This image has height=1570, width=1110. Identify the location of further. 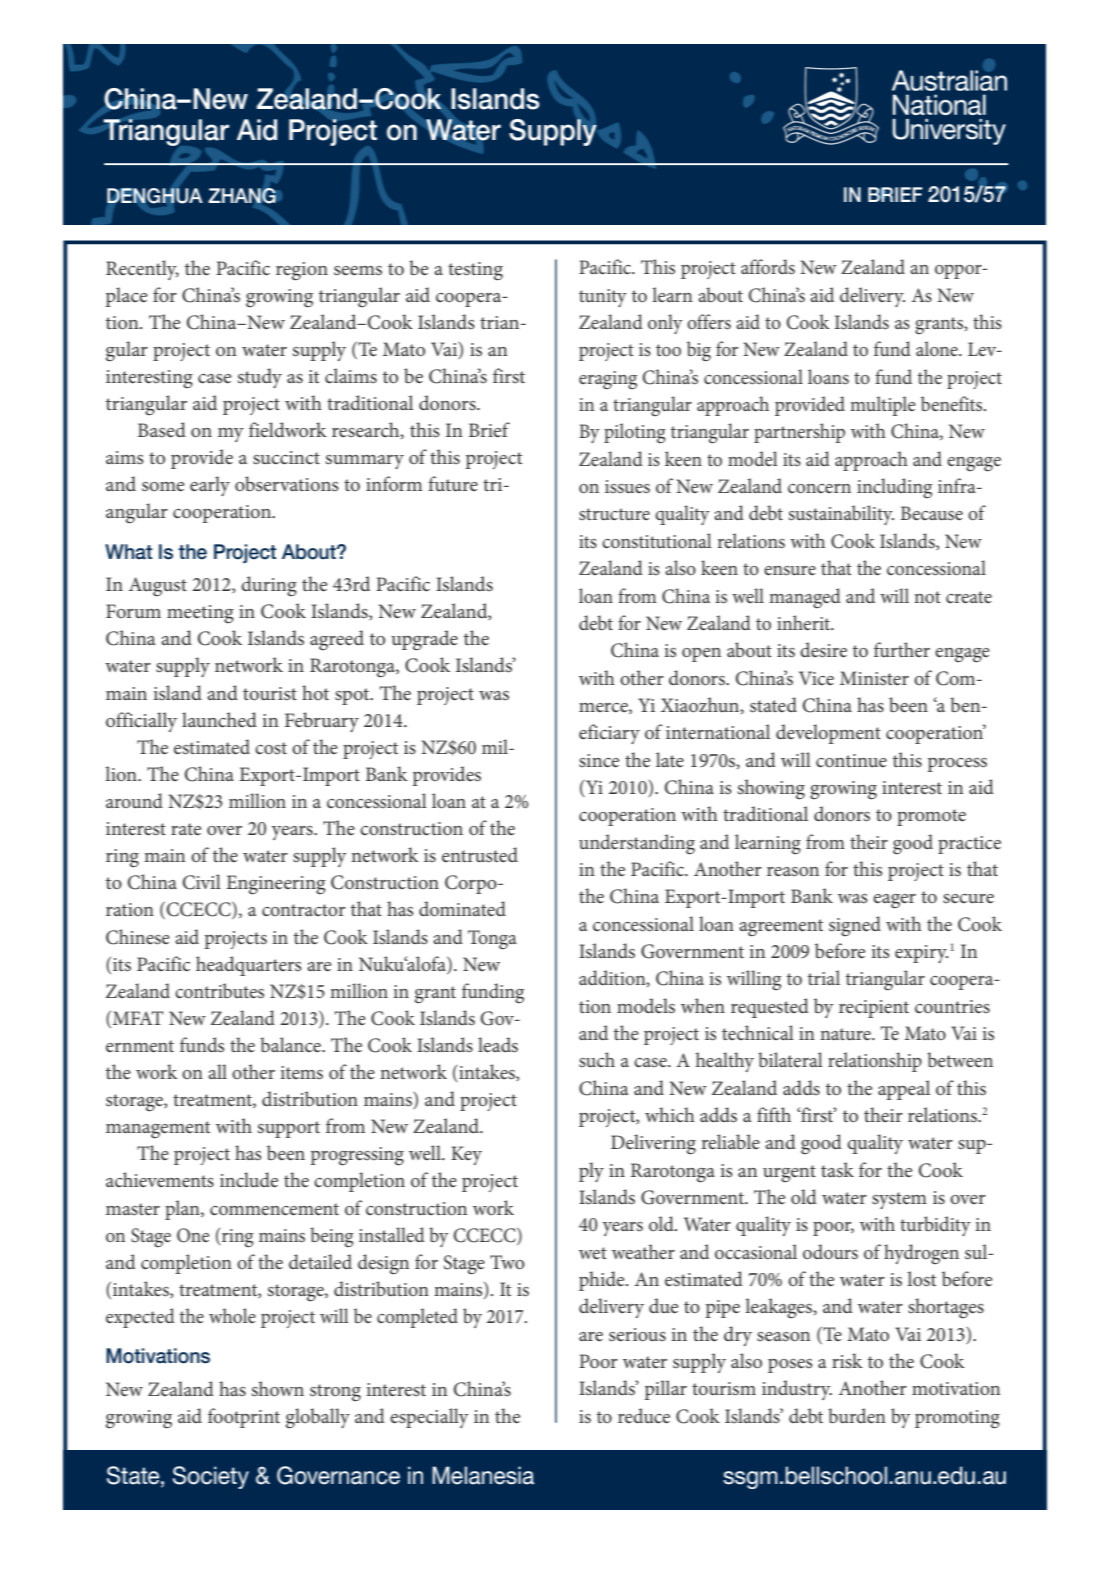
(902, 649).
